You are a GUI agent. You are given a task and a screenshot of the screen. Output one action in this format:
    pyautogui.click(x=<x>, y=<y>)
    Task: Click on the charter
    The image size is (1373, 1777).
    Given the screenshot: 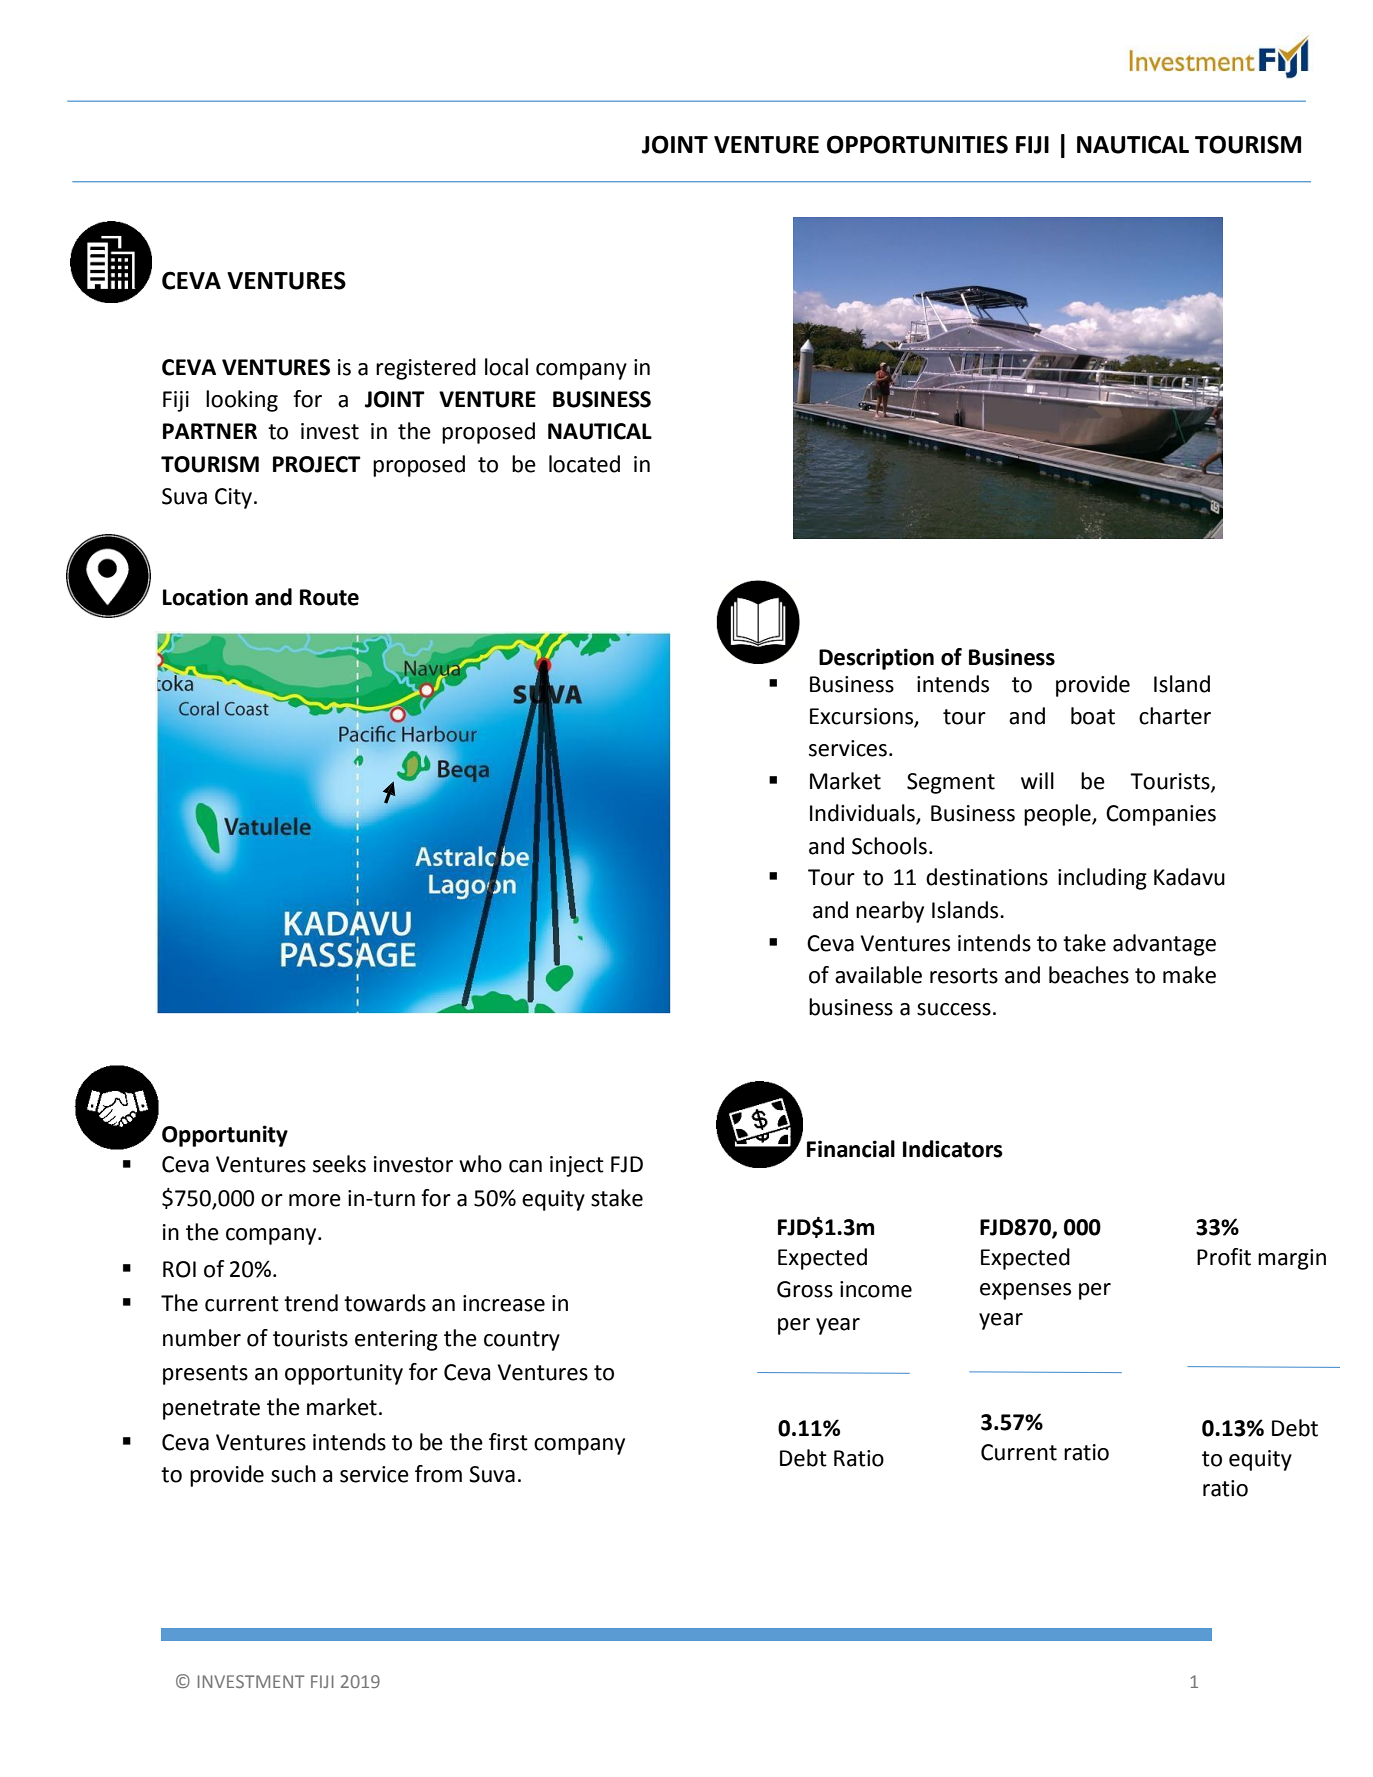 What is the action you would take?
    pyautogui.click(x=1175, y=716)
